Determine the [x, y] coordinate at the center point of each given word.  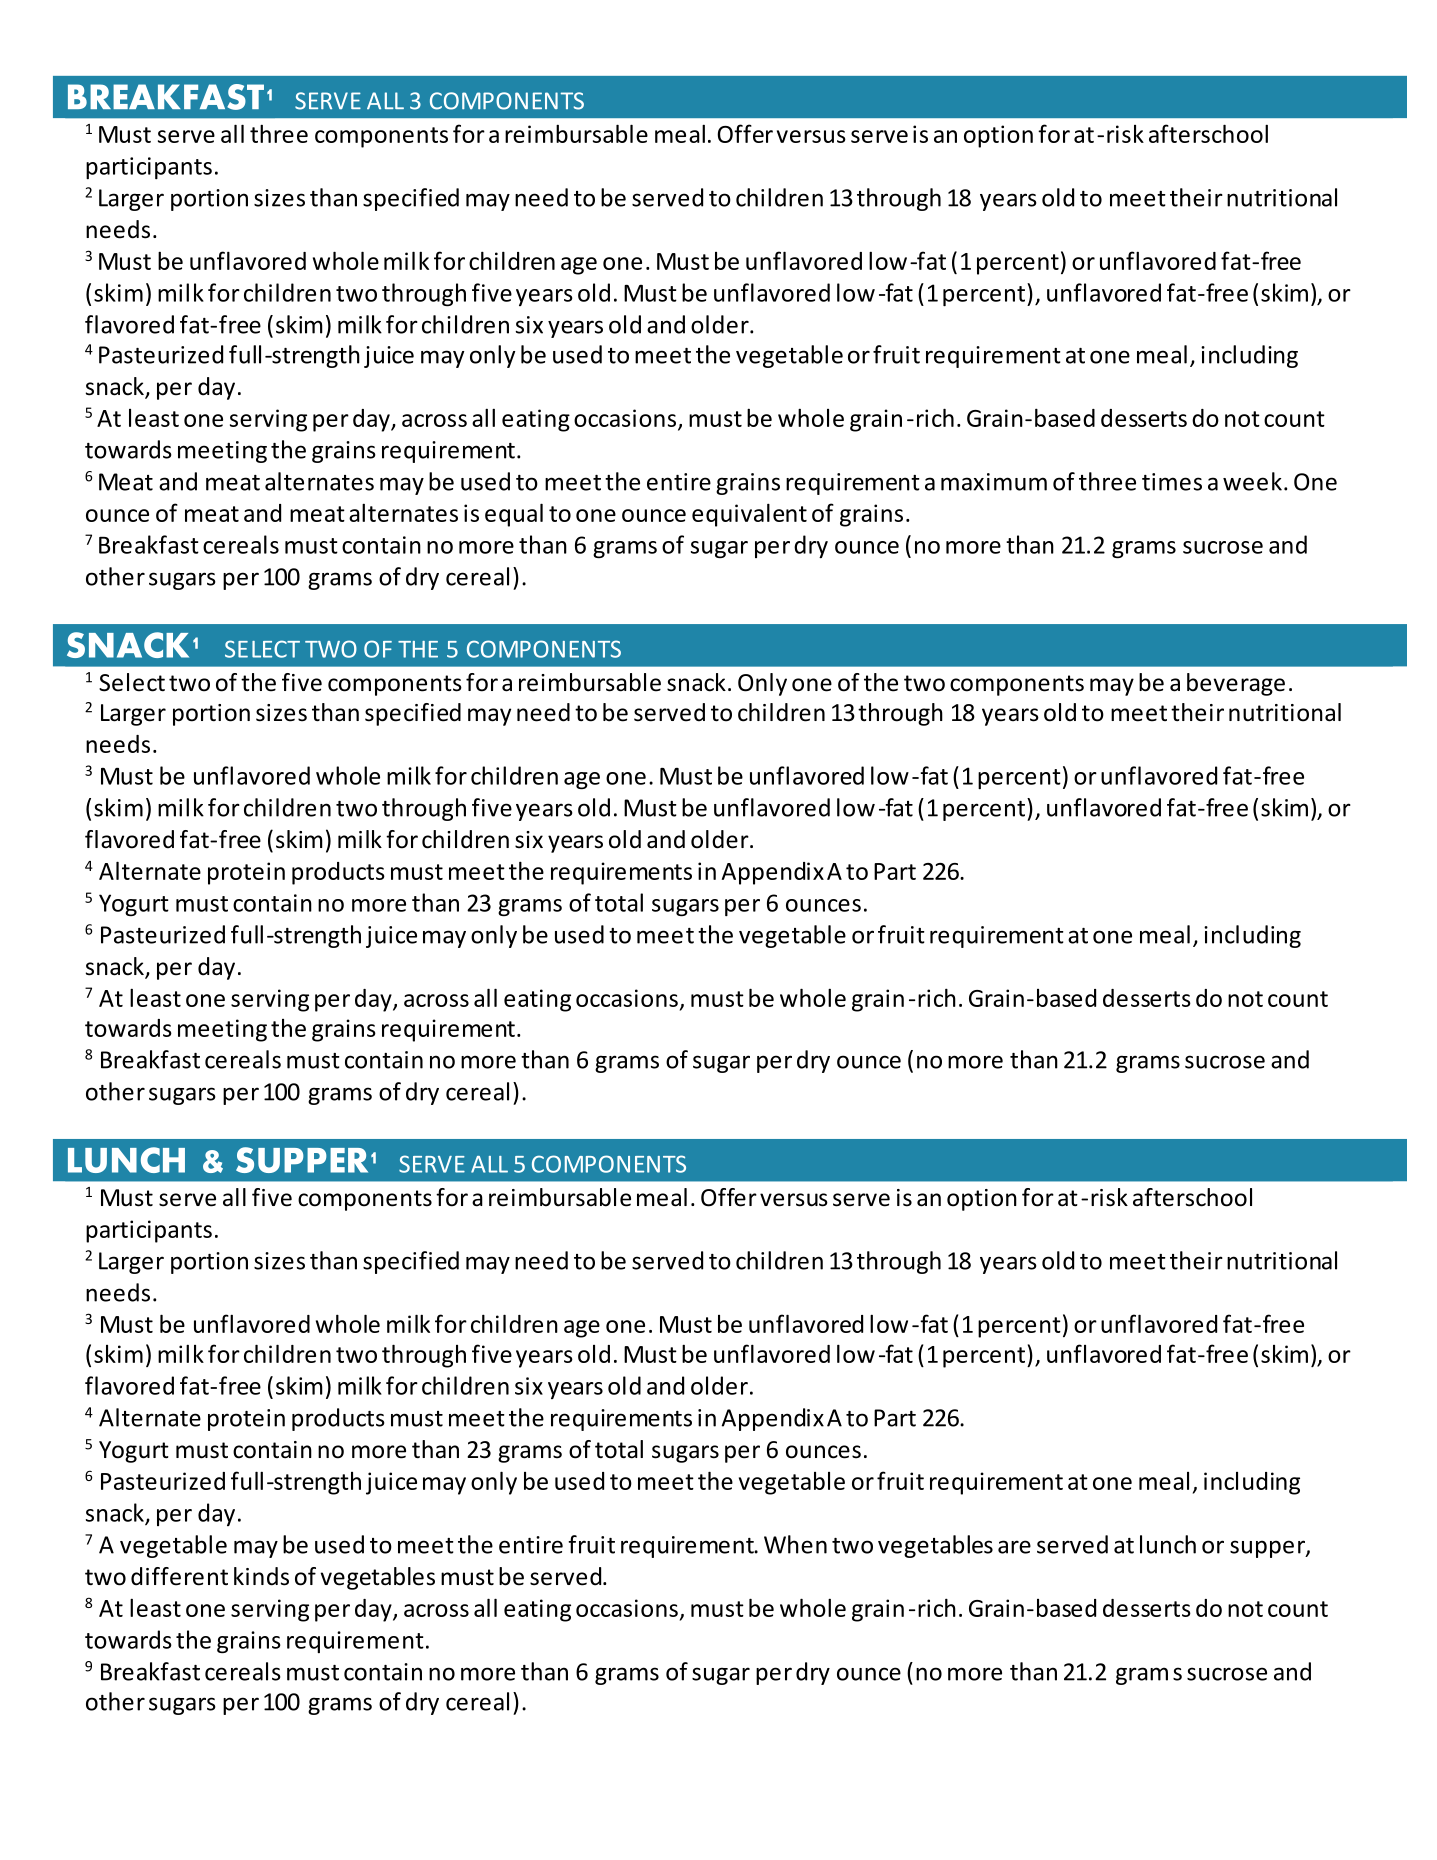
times [1172, 482]
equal [514, 515]
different [179, 1576]
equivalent [749, 515]
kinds [261, 1576]
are [1014, 1547]
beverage [1236, 684]
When [795, 1544]
